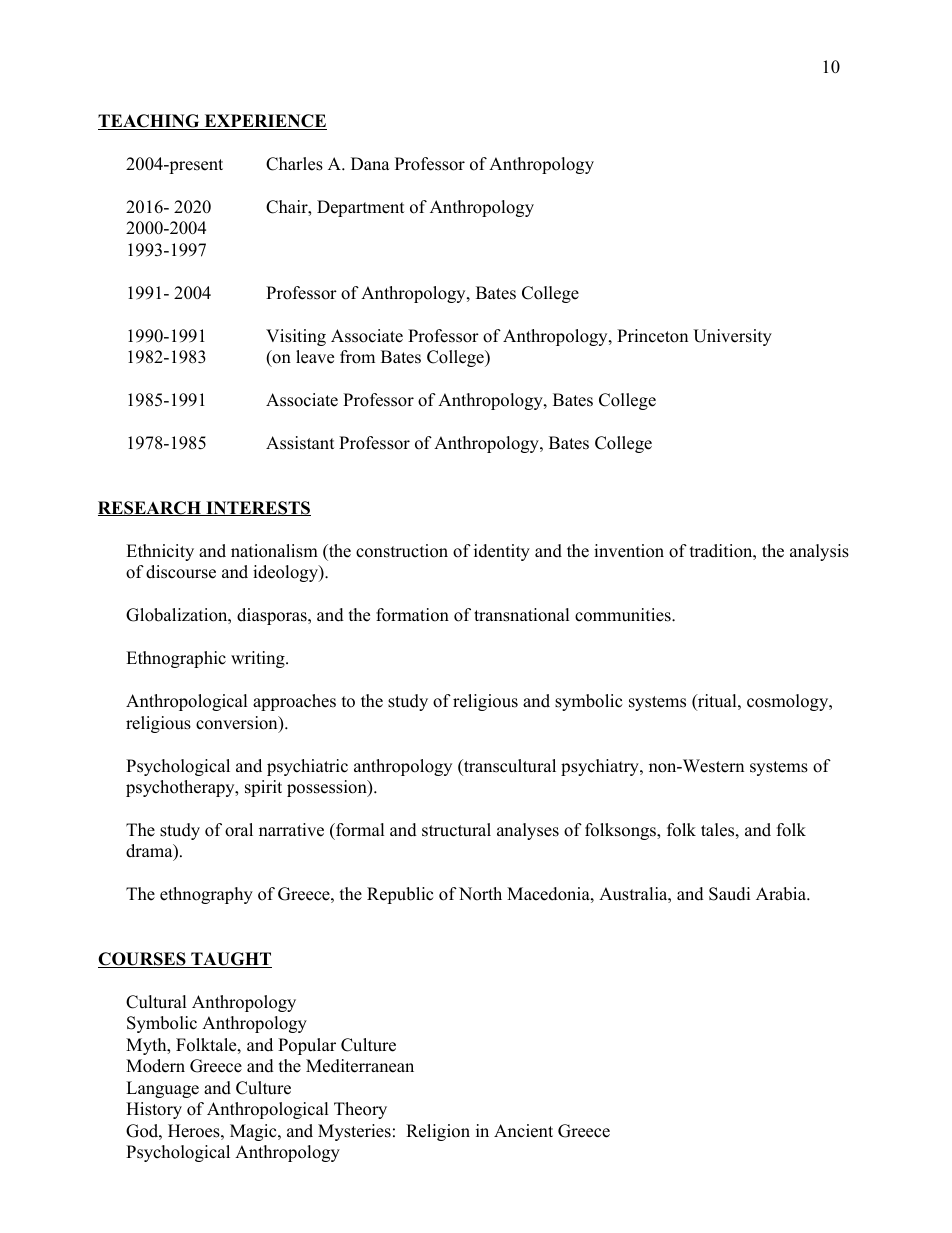 Image resolution: width=952 pixels, height=1233 pixels. Describe the element at coordinates (789, 702) in the document. I see `cosmology` at that location.
